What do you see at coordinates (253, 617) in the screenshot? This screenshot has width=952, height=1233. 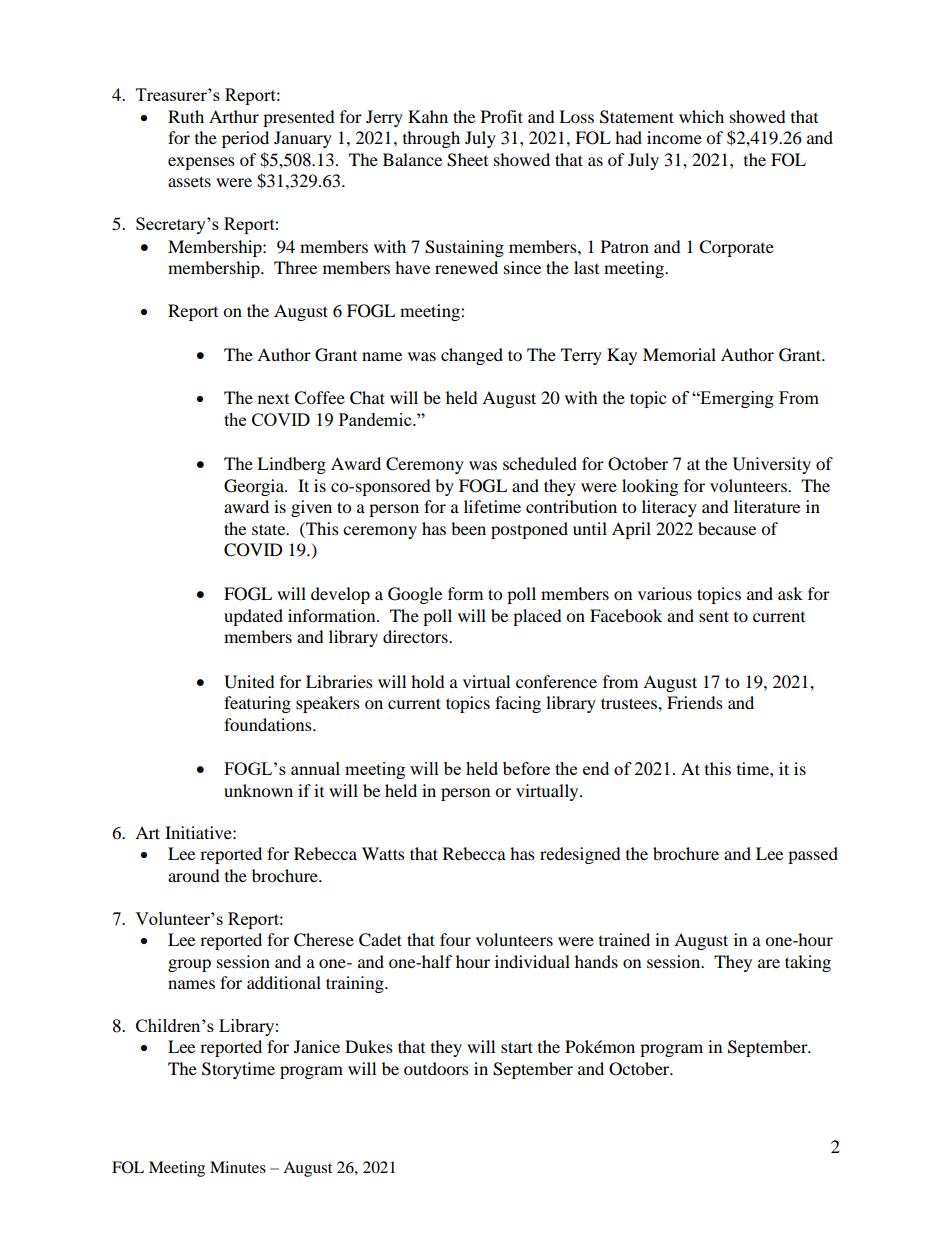 I see `updated` at bounding box center [253, 617].
